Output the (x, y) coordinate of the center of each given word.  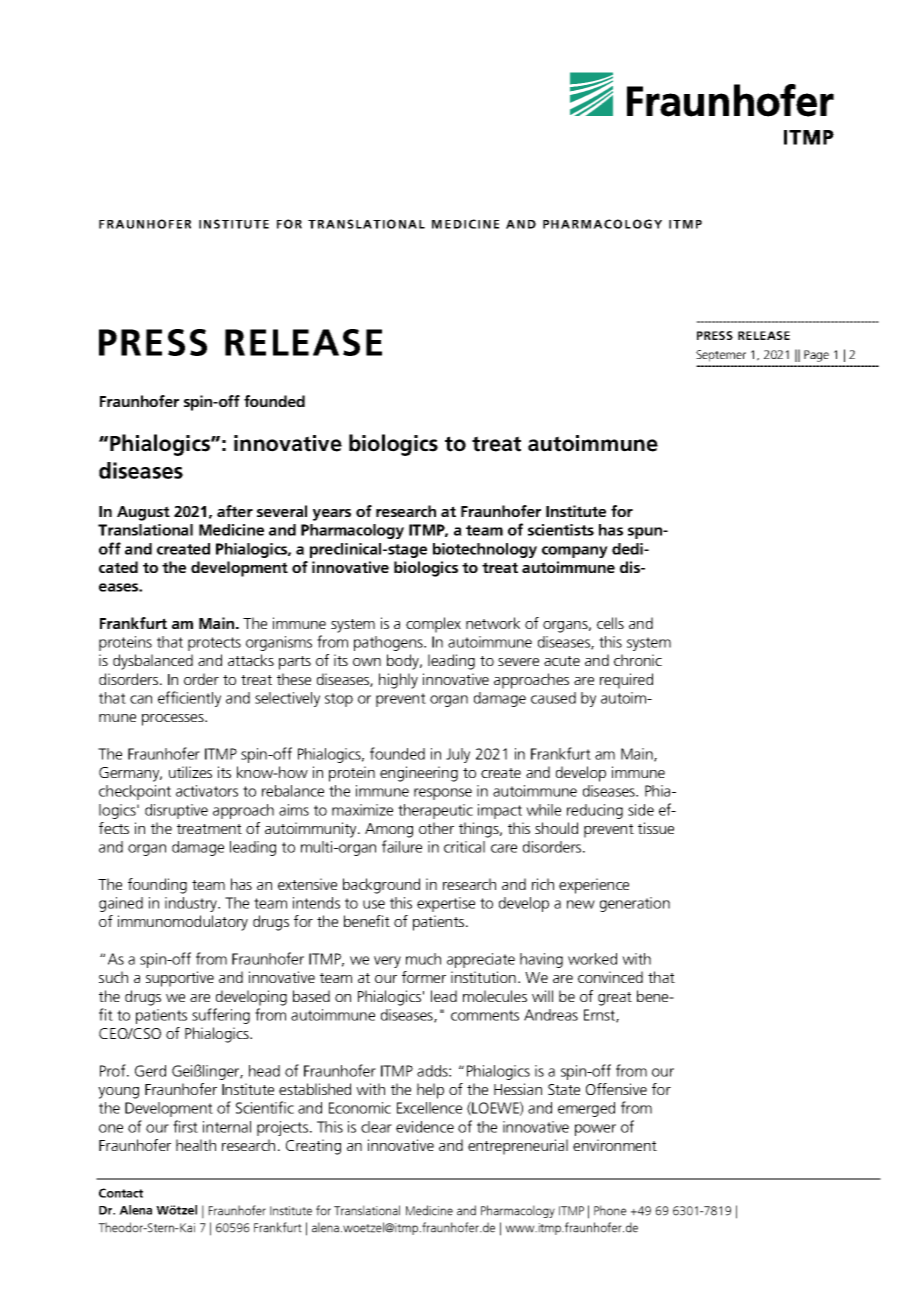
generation (635, 904)
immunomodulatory (183, 923)
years (332, 515)
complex (433, 625)
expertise (446, 904)
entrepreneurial (518, 1147)
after (235, 511)
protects (214, 644)
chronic (638, 660)
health (196, 1145)
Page (816, 356)
